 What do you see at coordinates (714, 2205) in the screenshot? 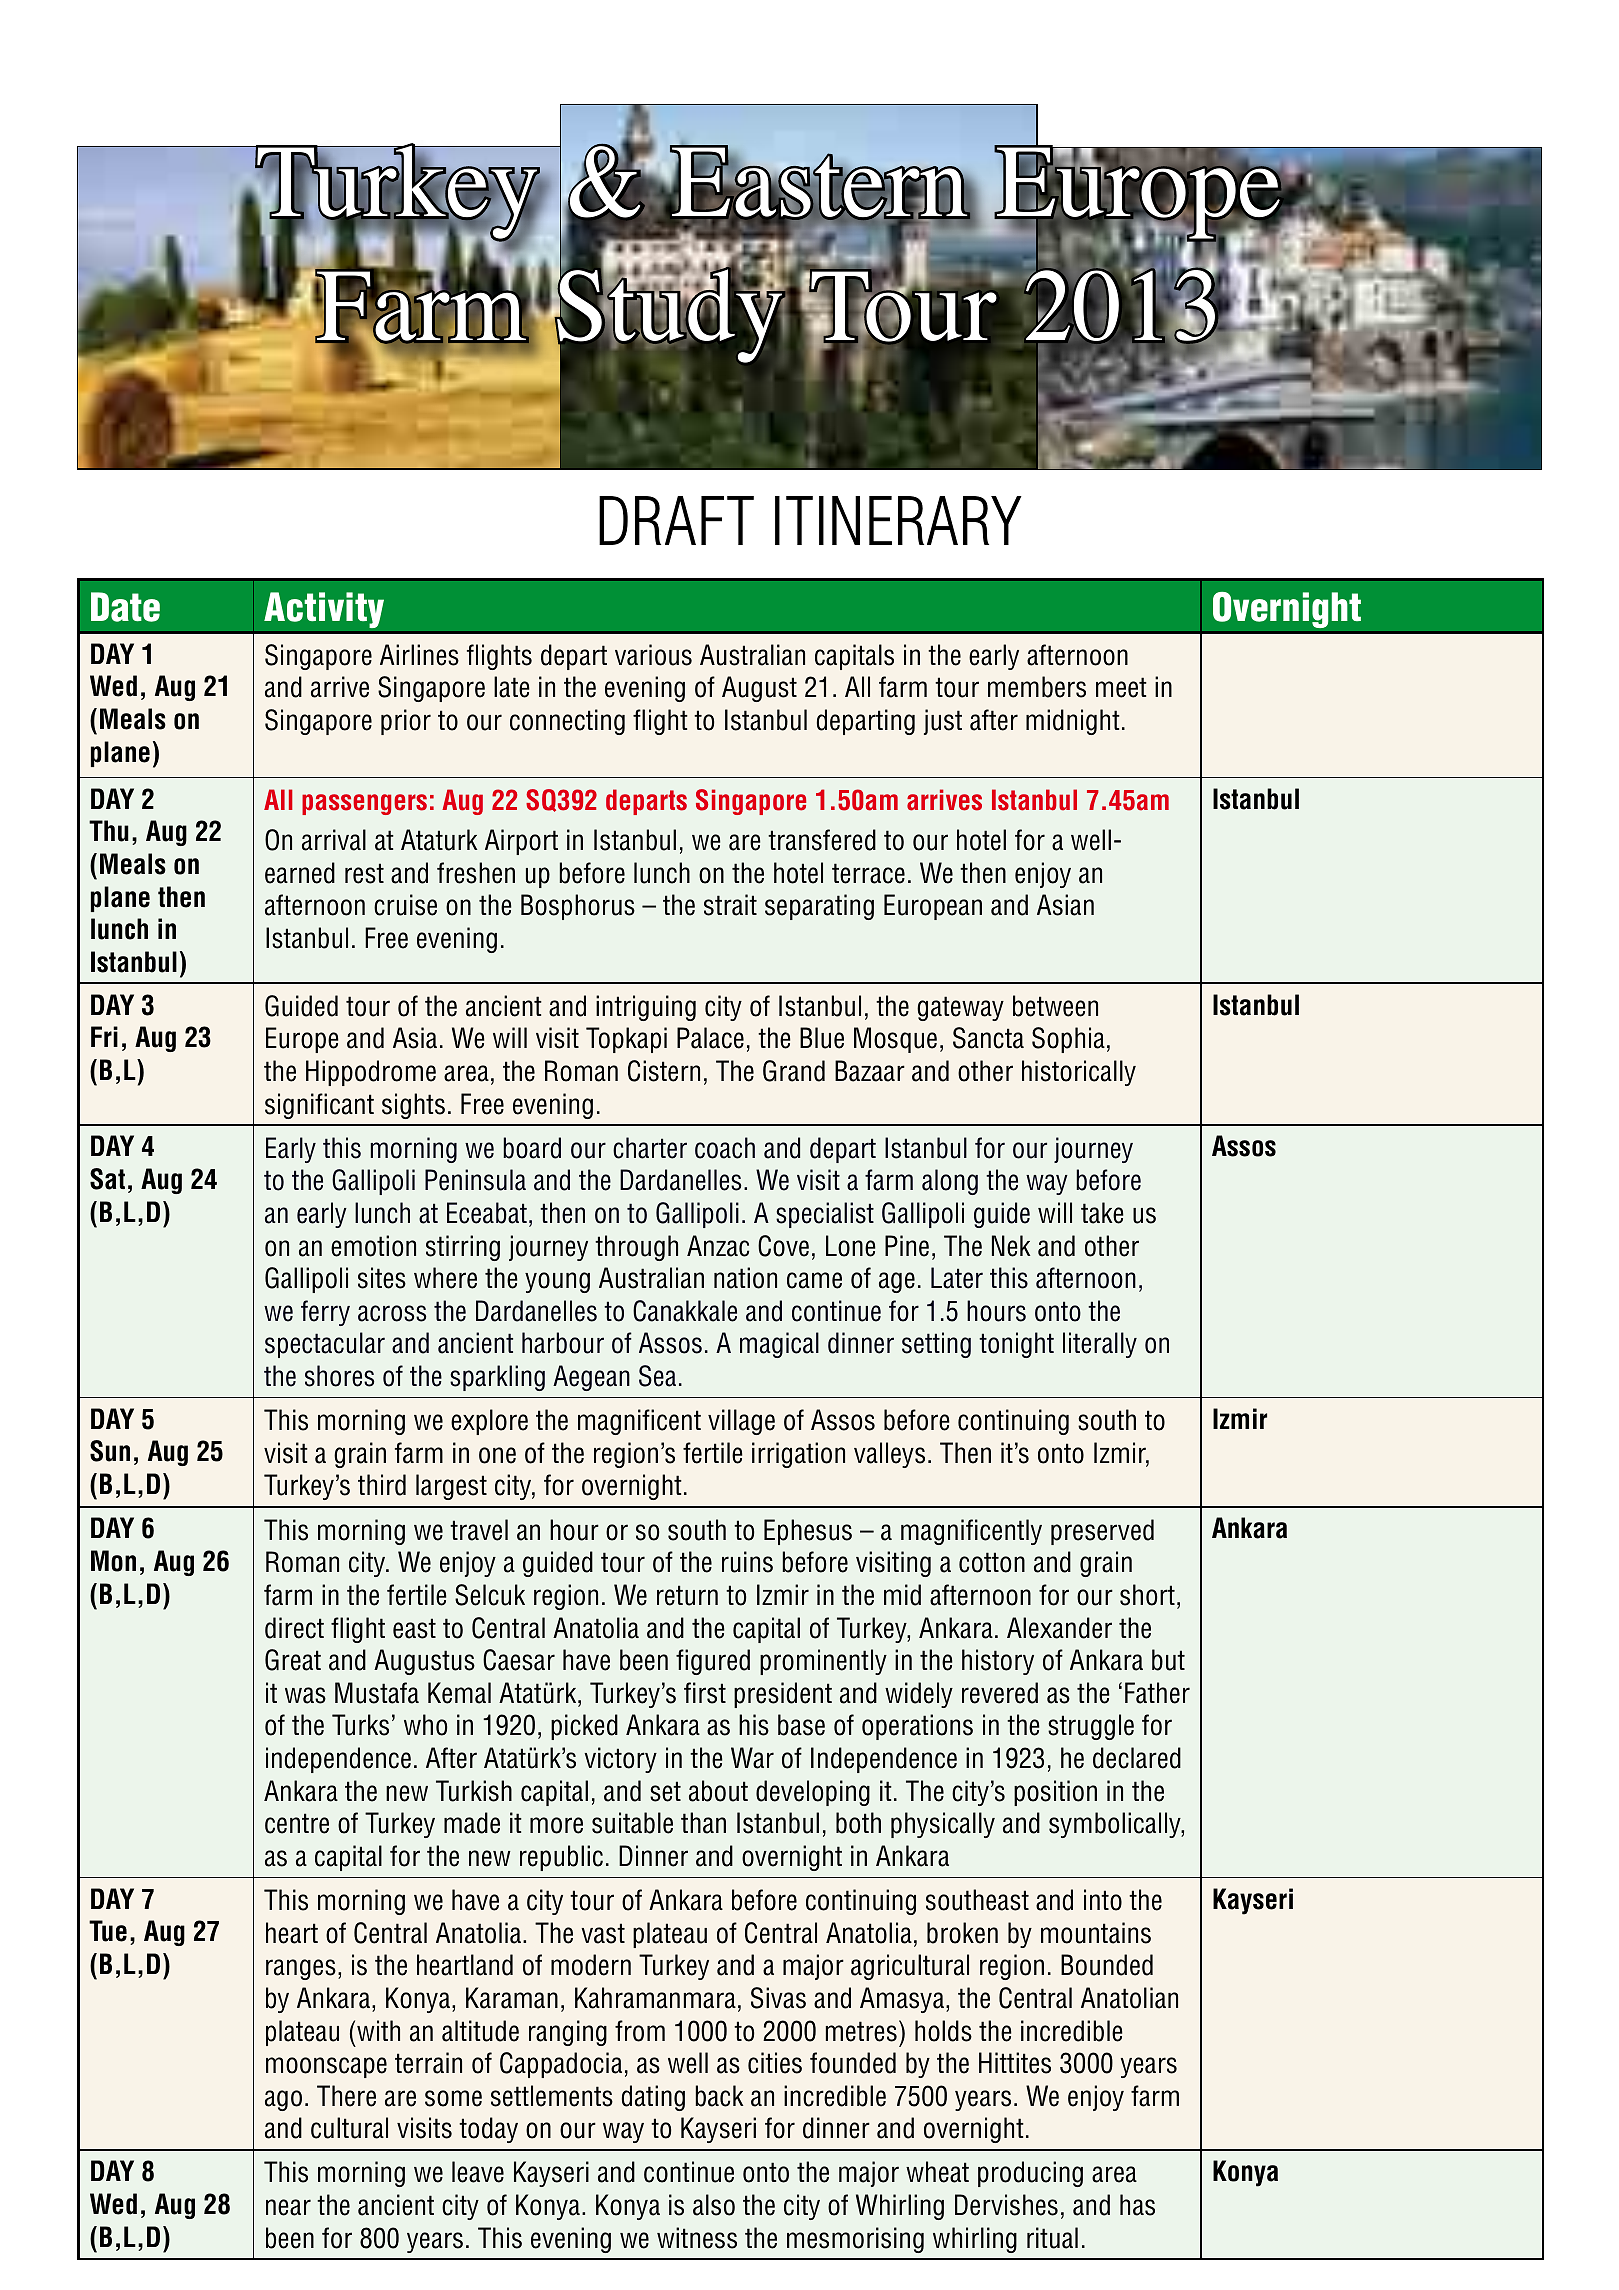
I see `also` at bounding box center [714, 2205].
